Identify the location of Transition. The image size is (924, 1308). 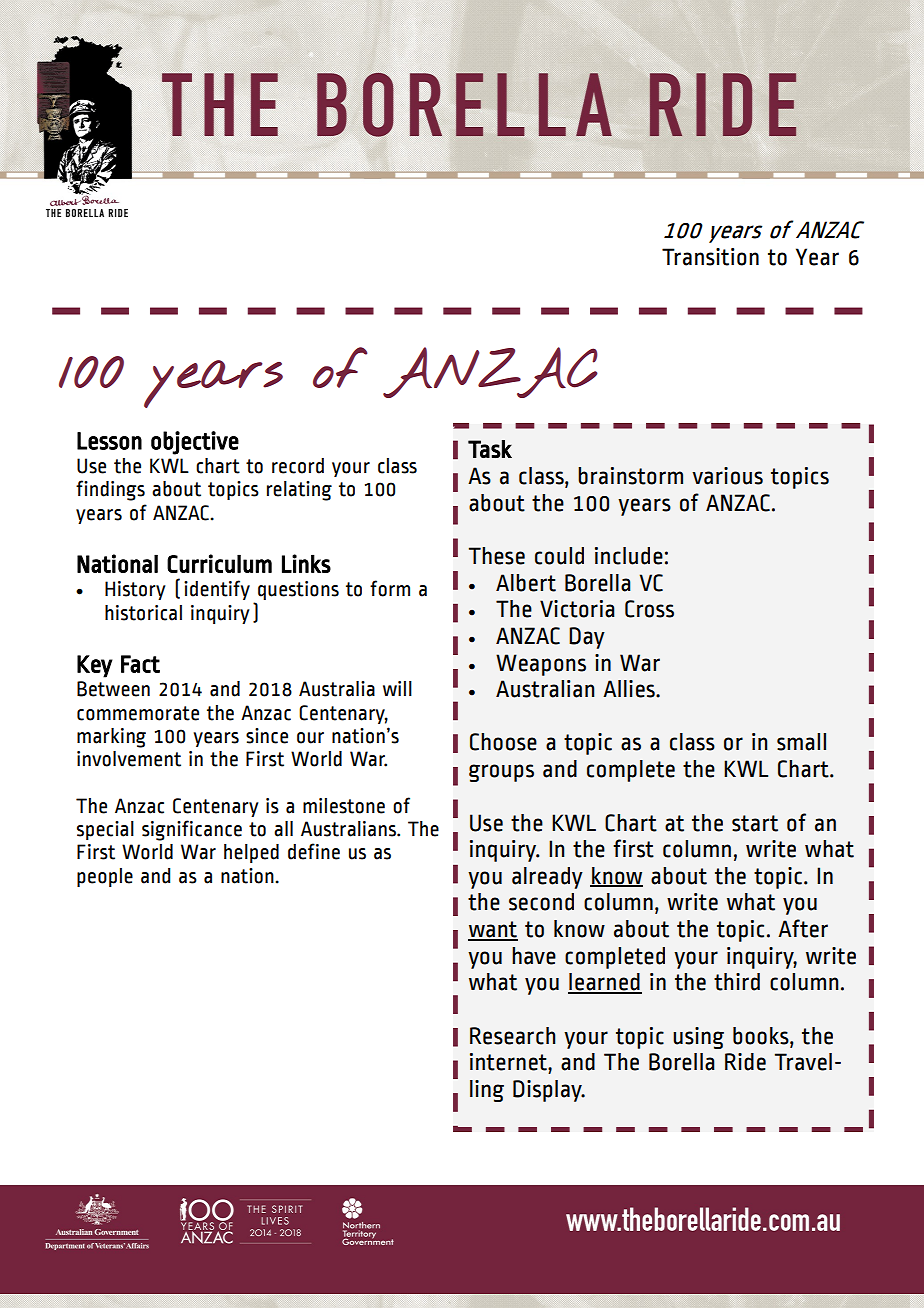
(710, 257).
